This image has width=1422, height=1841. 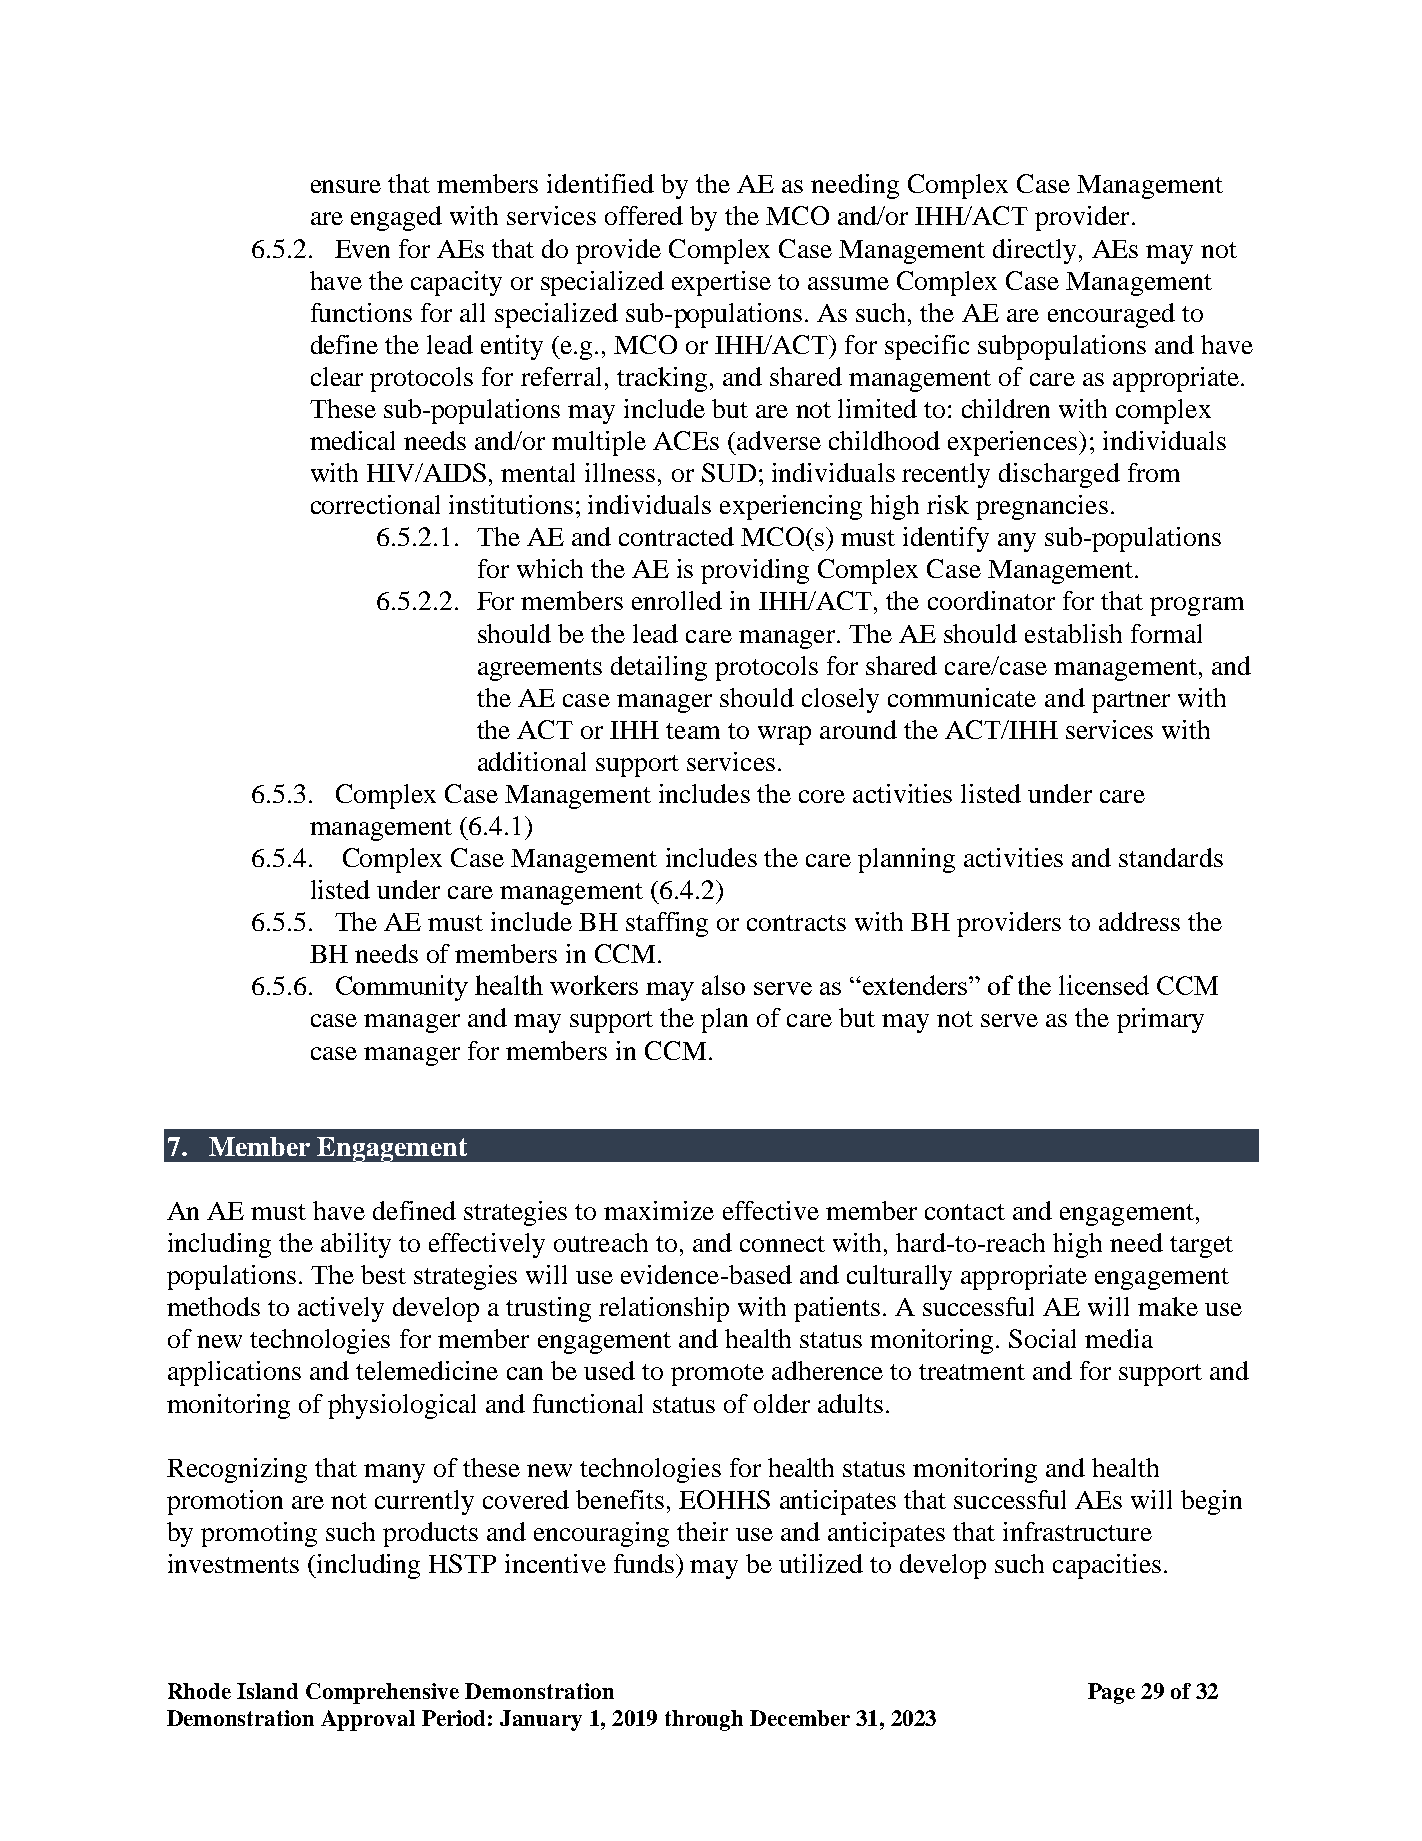 I want to click on offered, so click(x=644, y=215).
